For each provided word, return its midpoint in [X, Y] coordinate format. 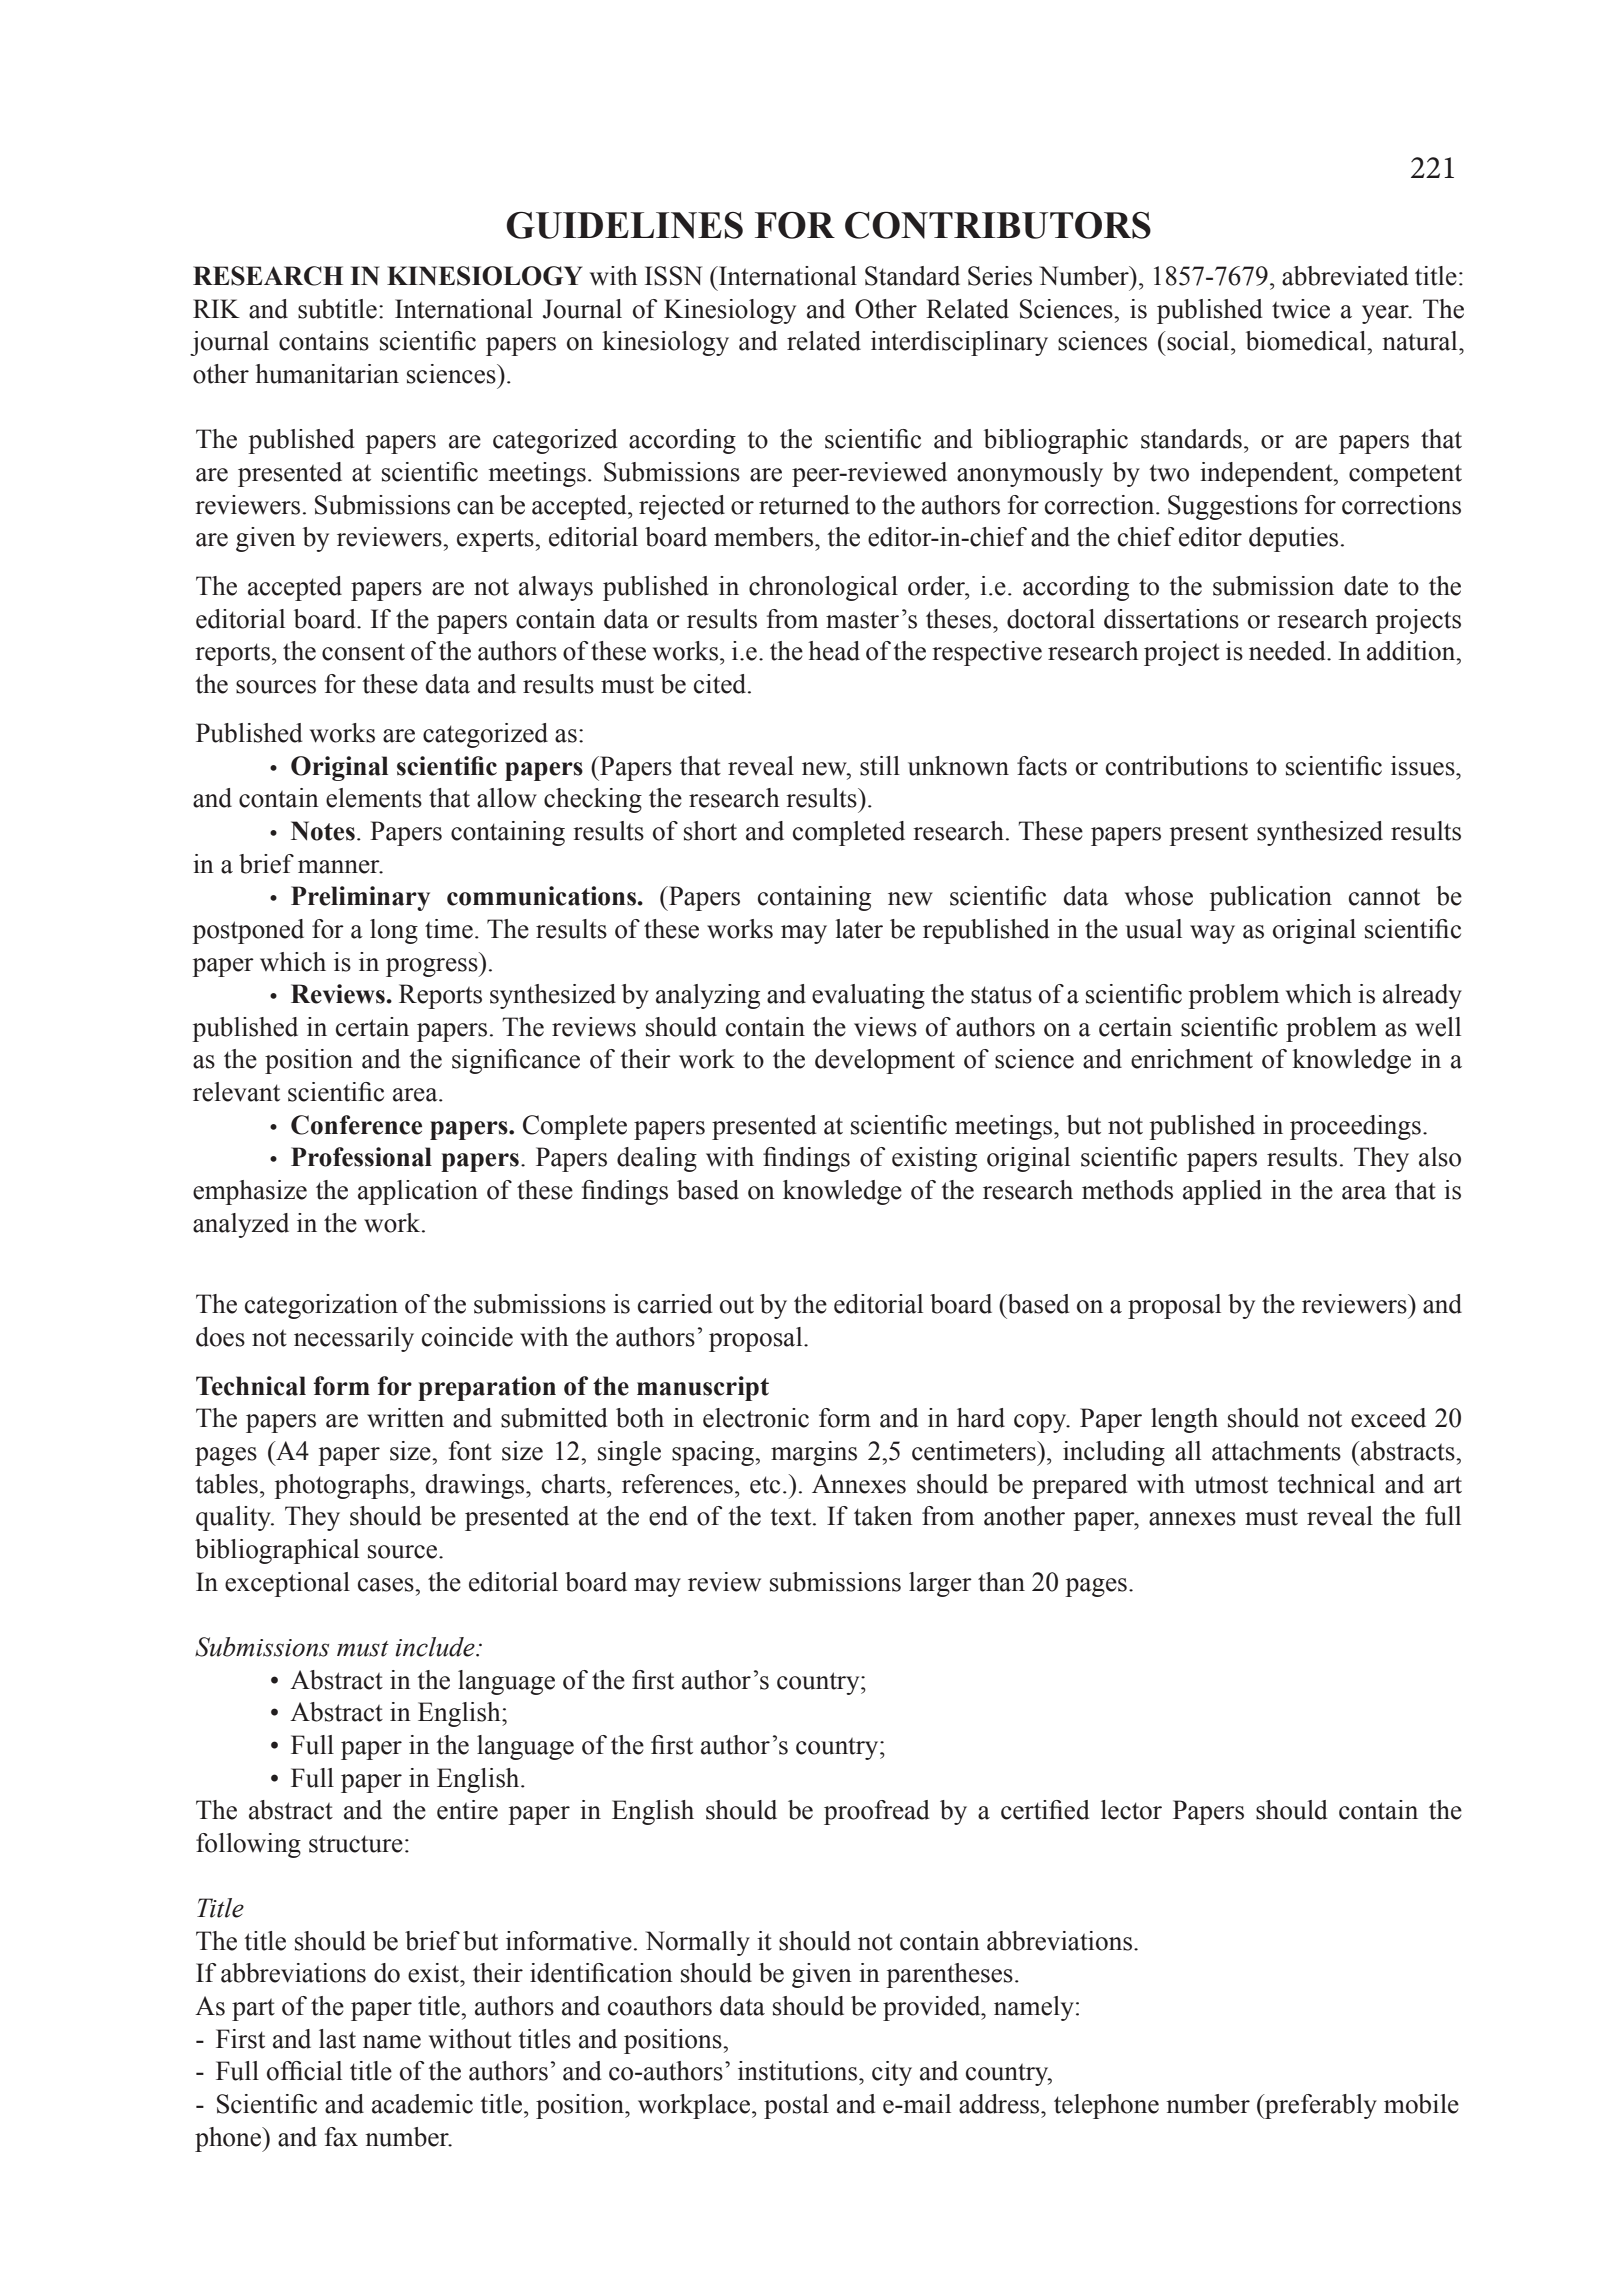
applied [1222, 1192]
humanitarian [327, 374]
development [885, 1061]
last [337, 2039]
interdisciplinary [959, 343]
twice [1301, 309]
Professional [361, 1157]
